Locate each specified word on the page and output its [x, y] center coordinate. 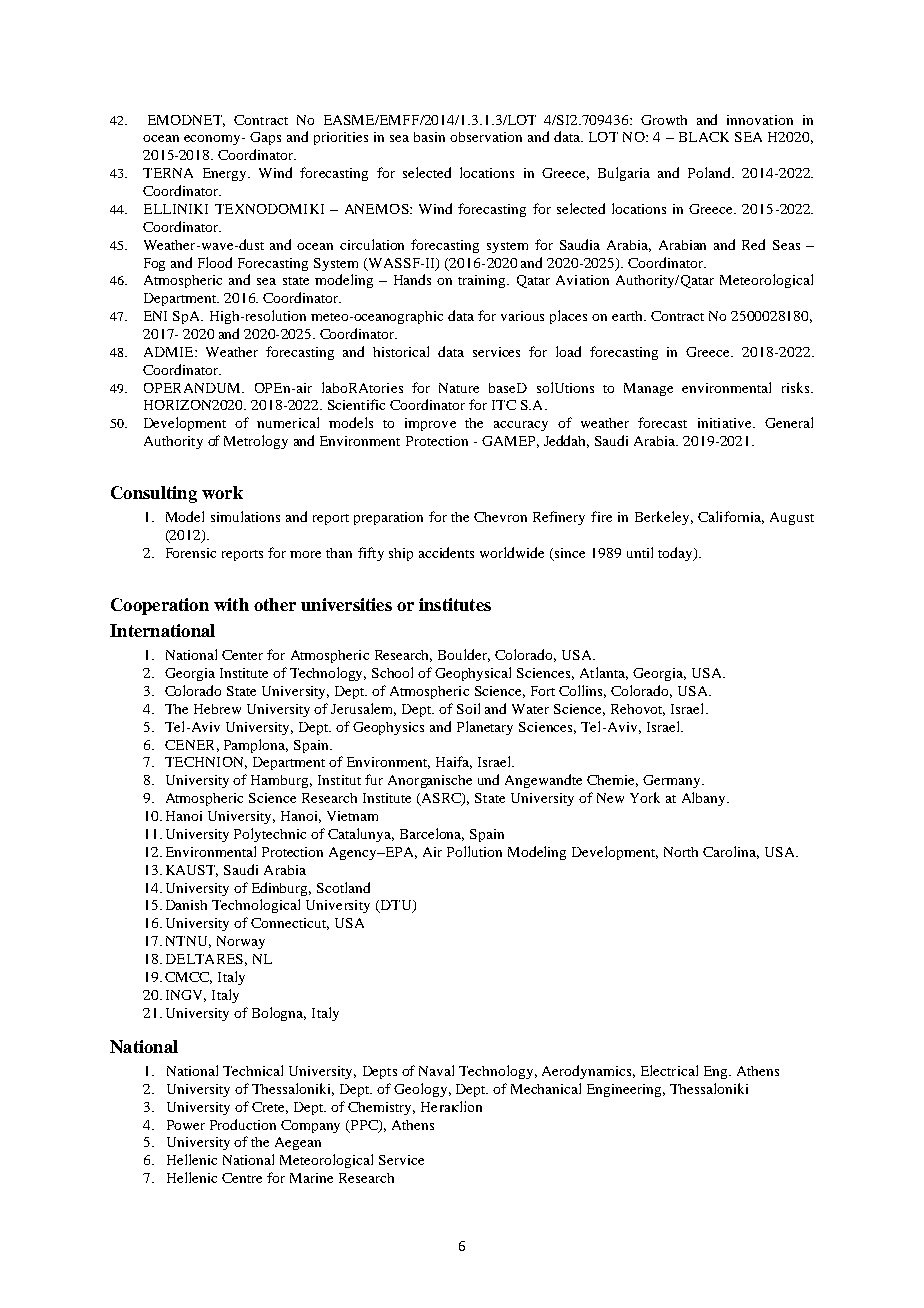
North [681, 852]
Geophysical [473, 674]
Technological [256, 906]
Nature [459, 388]
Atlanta [604, 673]
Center [242, 655]
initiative [726, 423]
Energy [226, 174]
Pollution [474, 851]
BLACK [704, 137]
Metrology [256, 442]
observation [486, 137]
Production [243, 1124]
